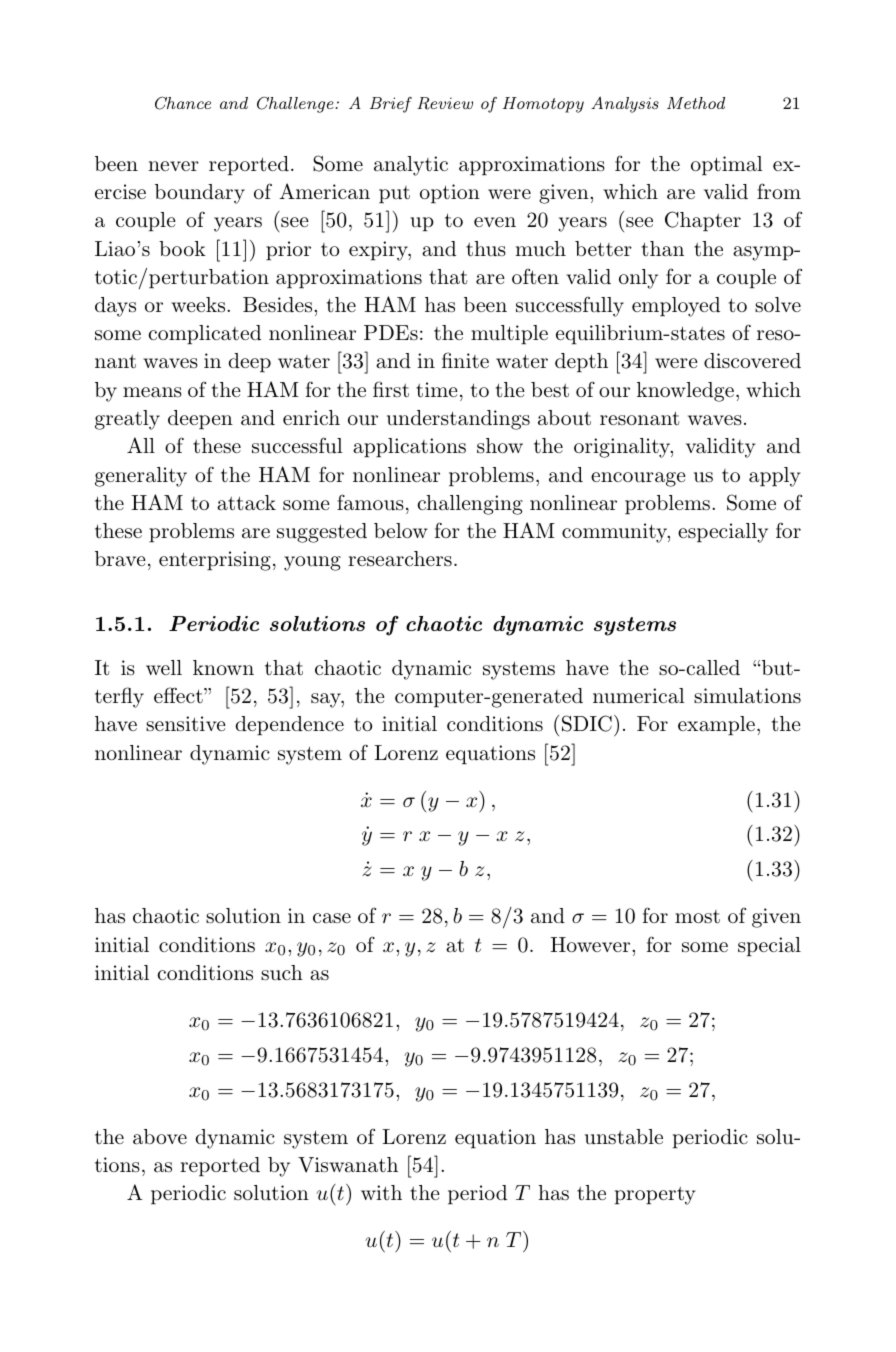  I want to click on Chance, so click(183, 103).
